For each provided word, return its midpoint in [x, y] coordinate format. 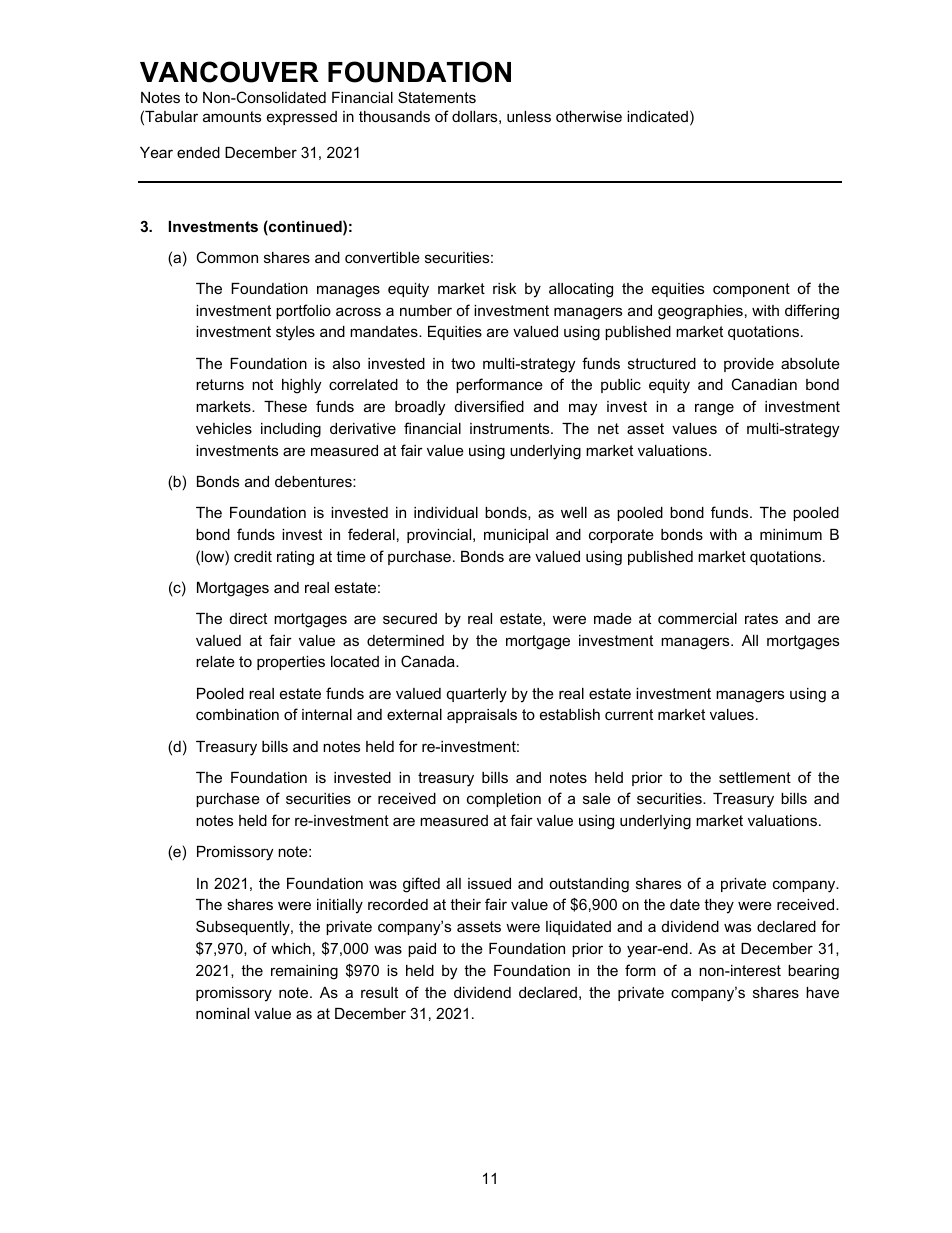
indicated [657, 116]
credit [253, 556]
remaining [304, 972]
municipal [516, 536]
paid [422, 950]
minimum [791, 534]
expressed [302, 118]
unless [529, 116]
